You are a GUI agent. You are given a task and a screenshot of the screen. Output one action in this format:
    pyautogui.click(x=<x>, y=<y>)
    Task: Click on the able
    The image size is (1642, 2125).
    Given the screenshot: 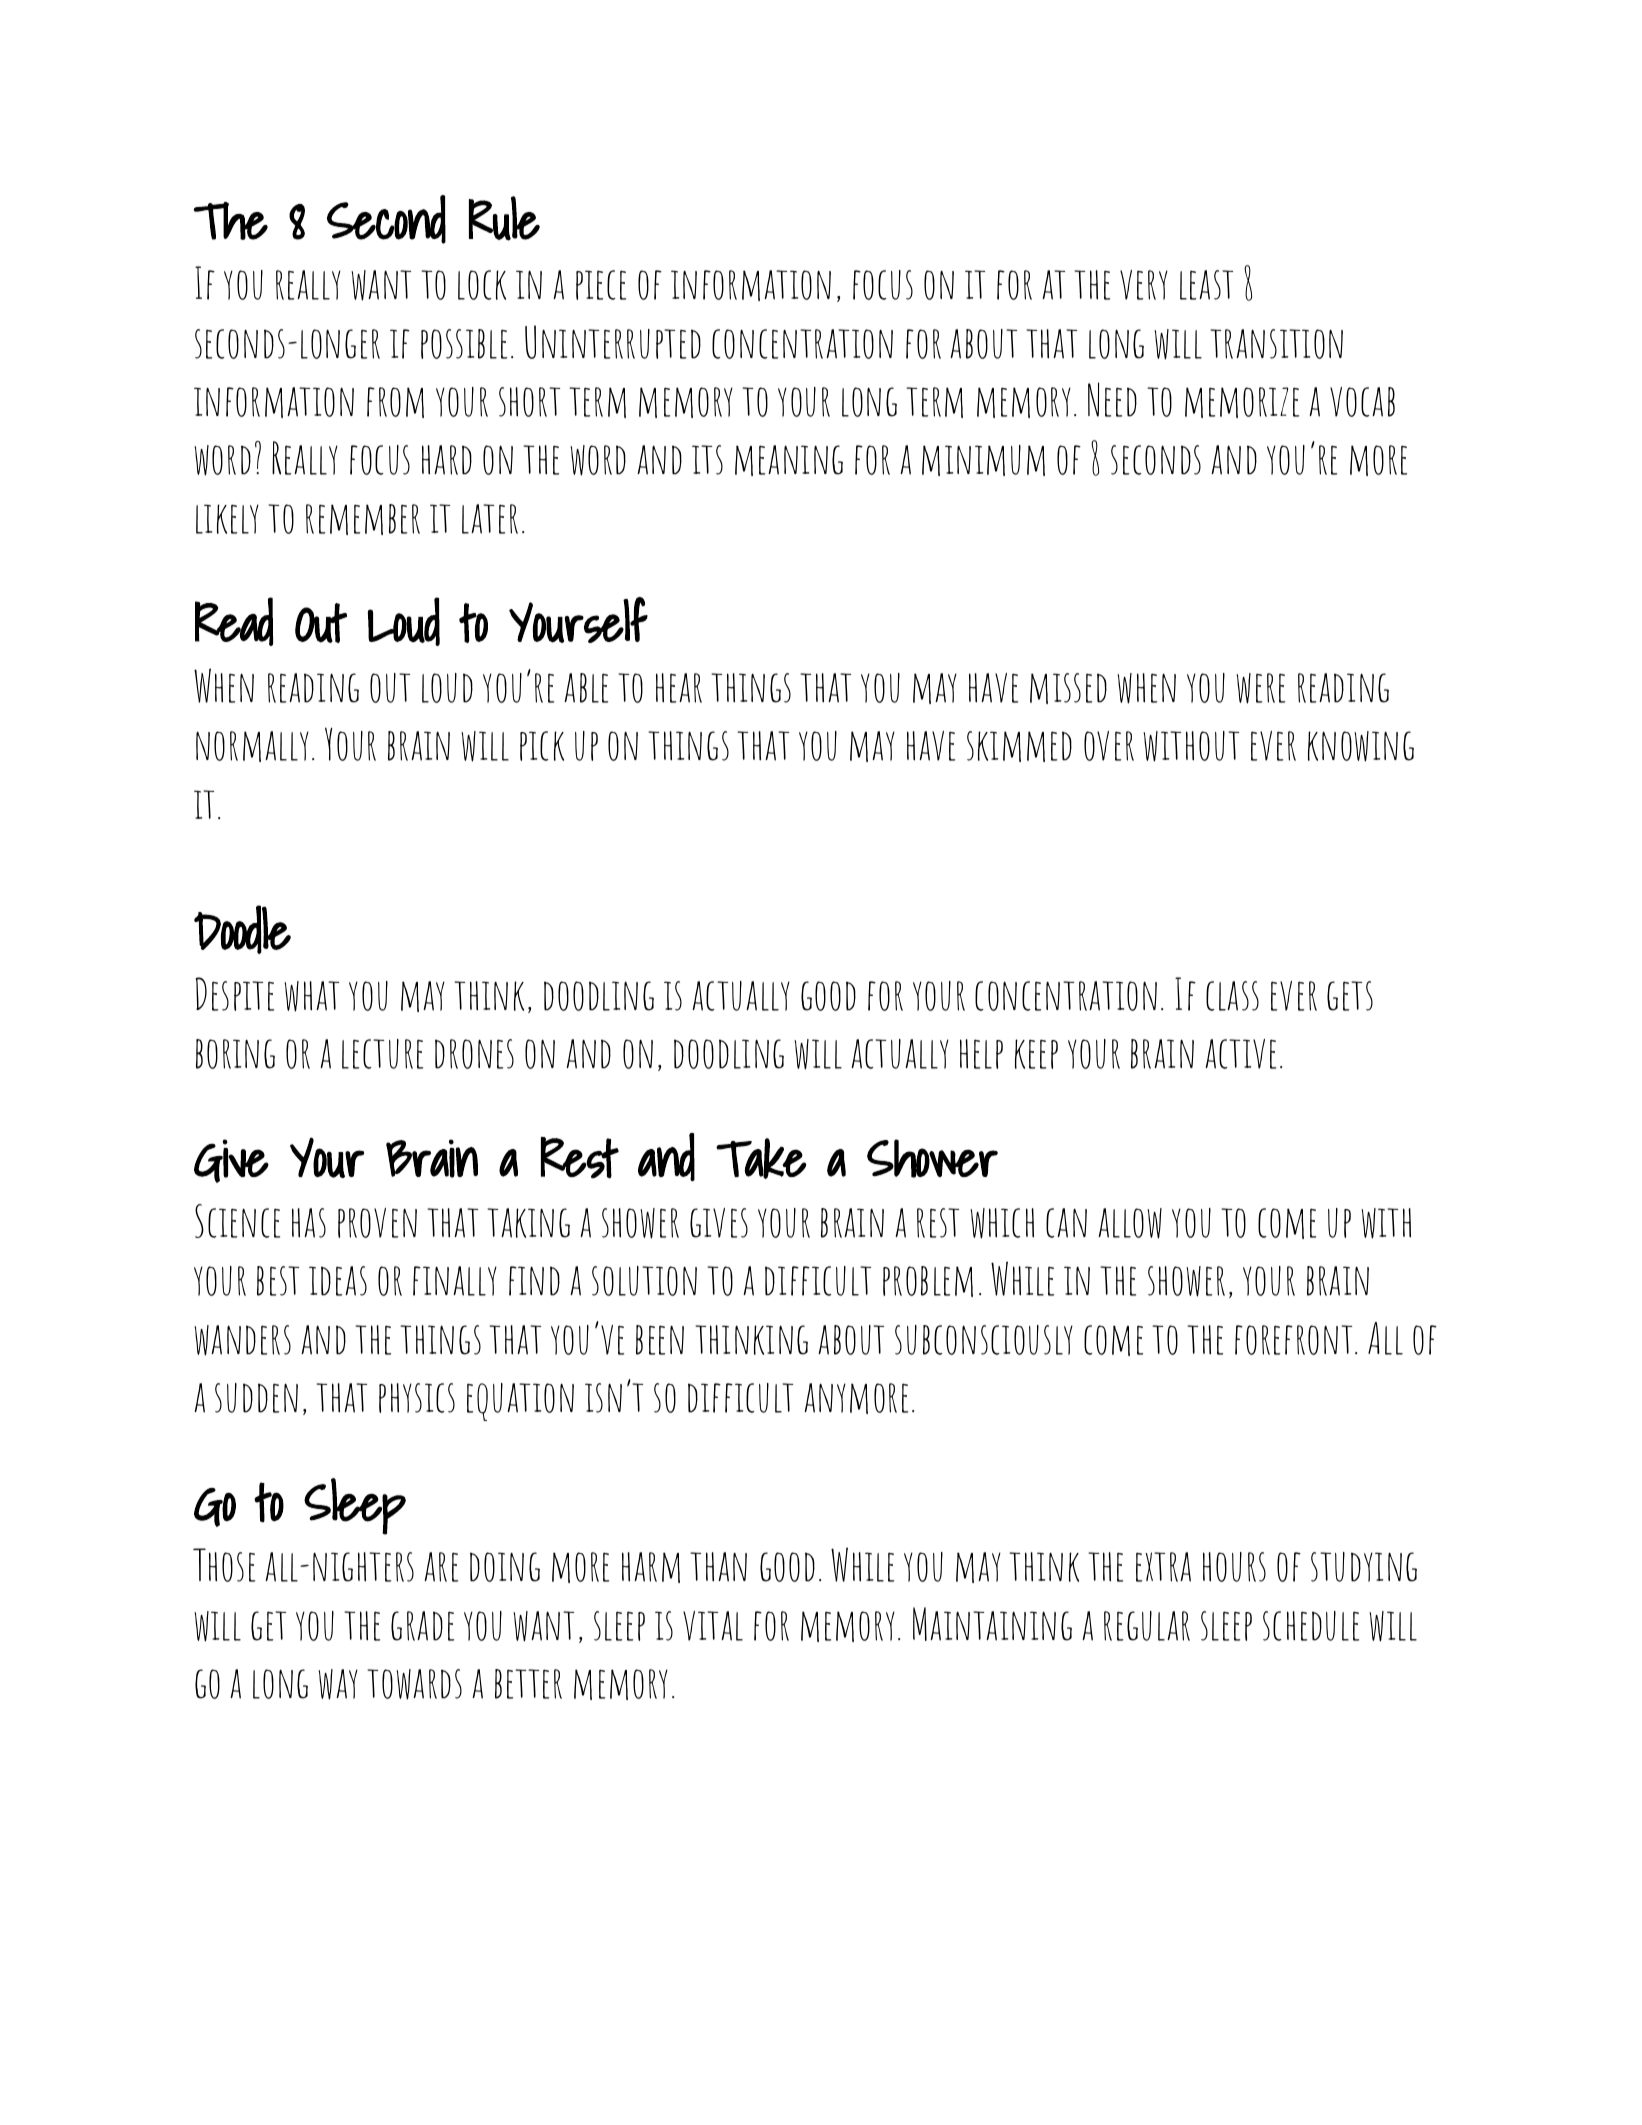 What is the action you would take?
    pyautogui.click(x=586, y=688)
